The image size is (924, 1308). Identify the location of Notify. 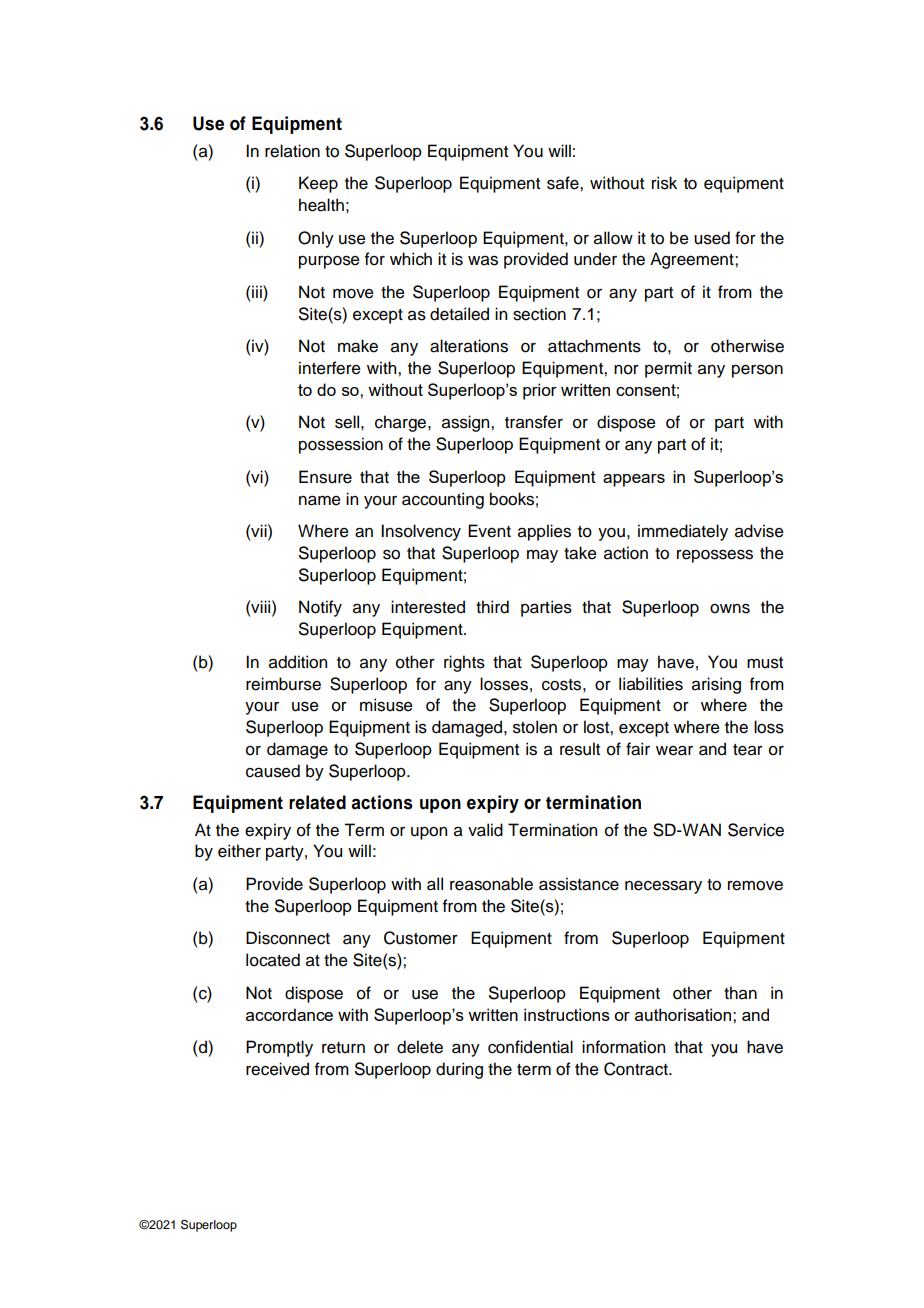
(320, 608).
